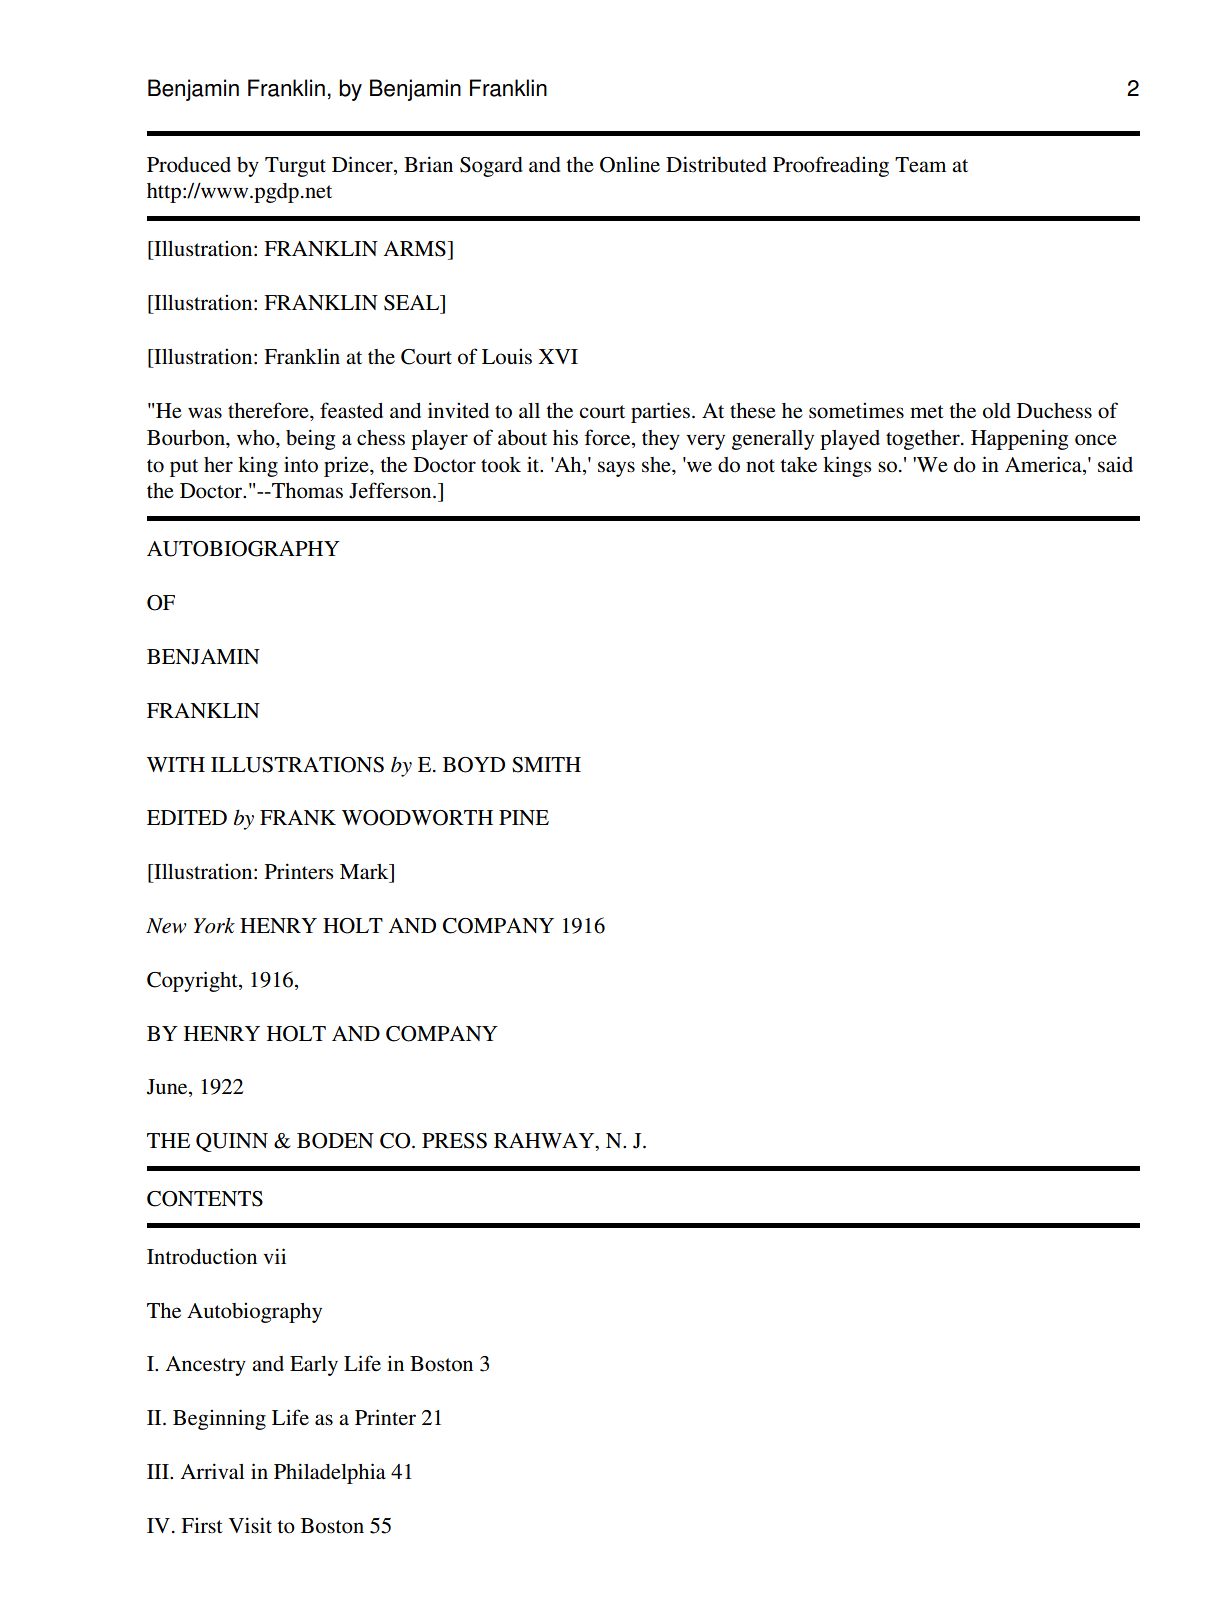 The image size is (1213, 1614). What do you see at coordinates (454, 1141) in the image?
I see `PRESS` at bounding box center [454, 1141].
